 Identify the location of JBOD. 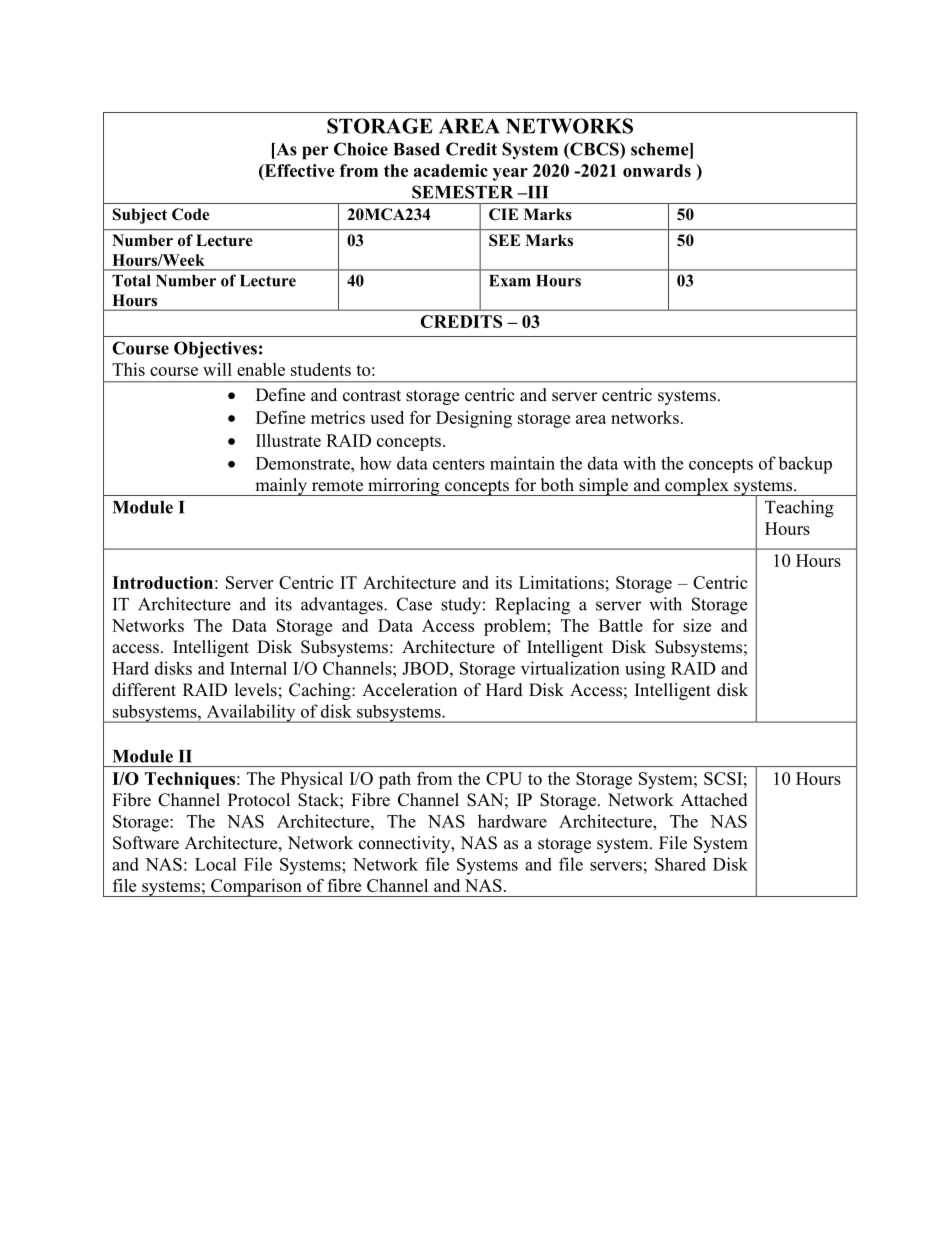
(426, 668).
